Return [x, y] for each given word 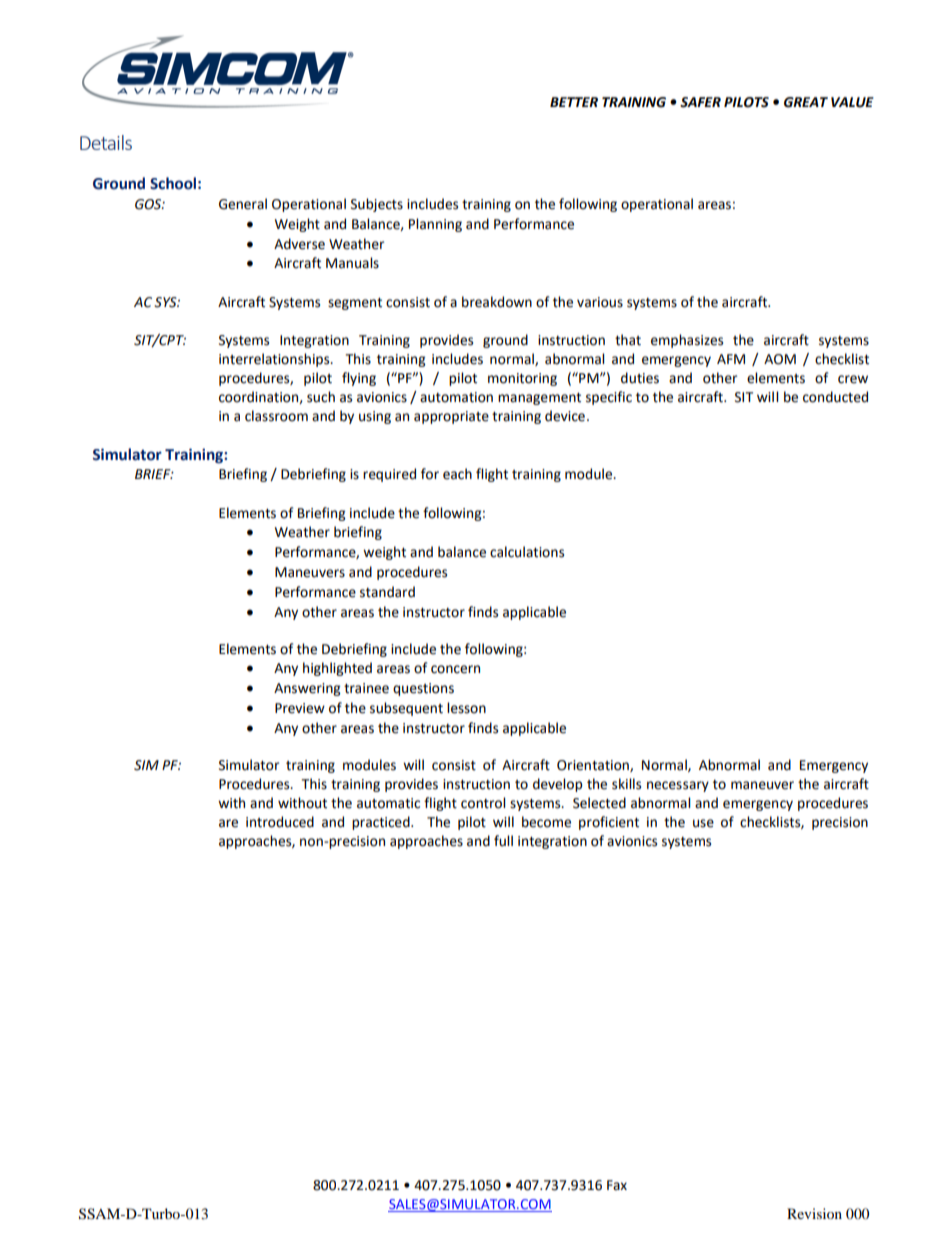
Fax [617, 1185]
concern [455, 669]
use [703, 823]
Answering [307, 689]
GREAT [806, 102]
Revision [814, 1213]
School [173, 183]
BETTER [574, 102]
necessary [678, 786]
